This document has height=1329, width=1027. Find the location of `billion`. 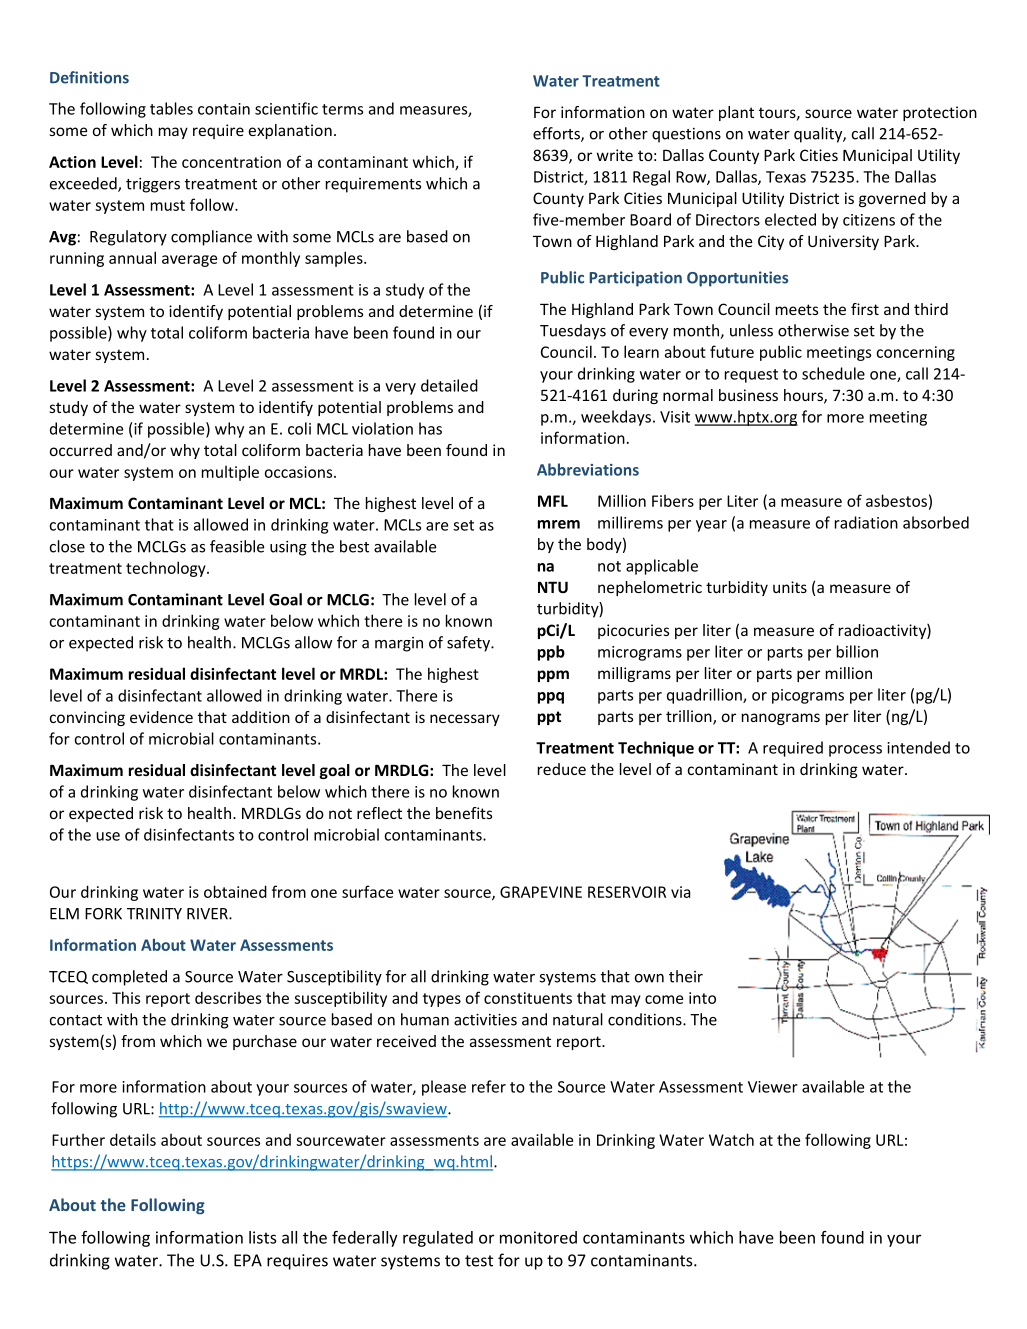

billion is located at coordinates (857, 651).
